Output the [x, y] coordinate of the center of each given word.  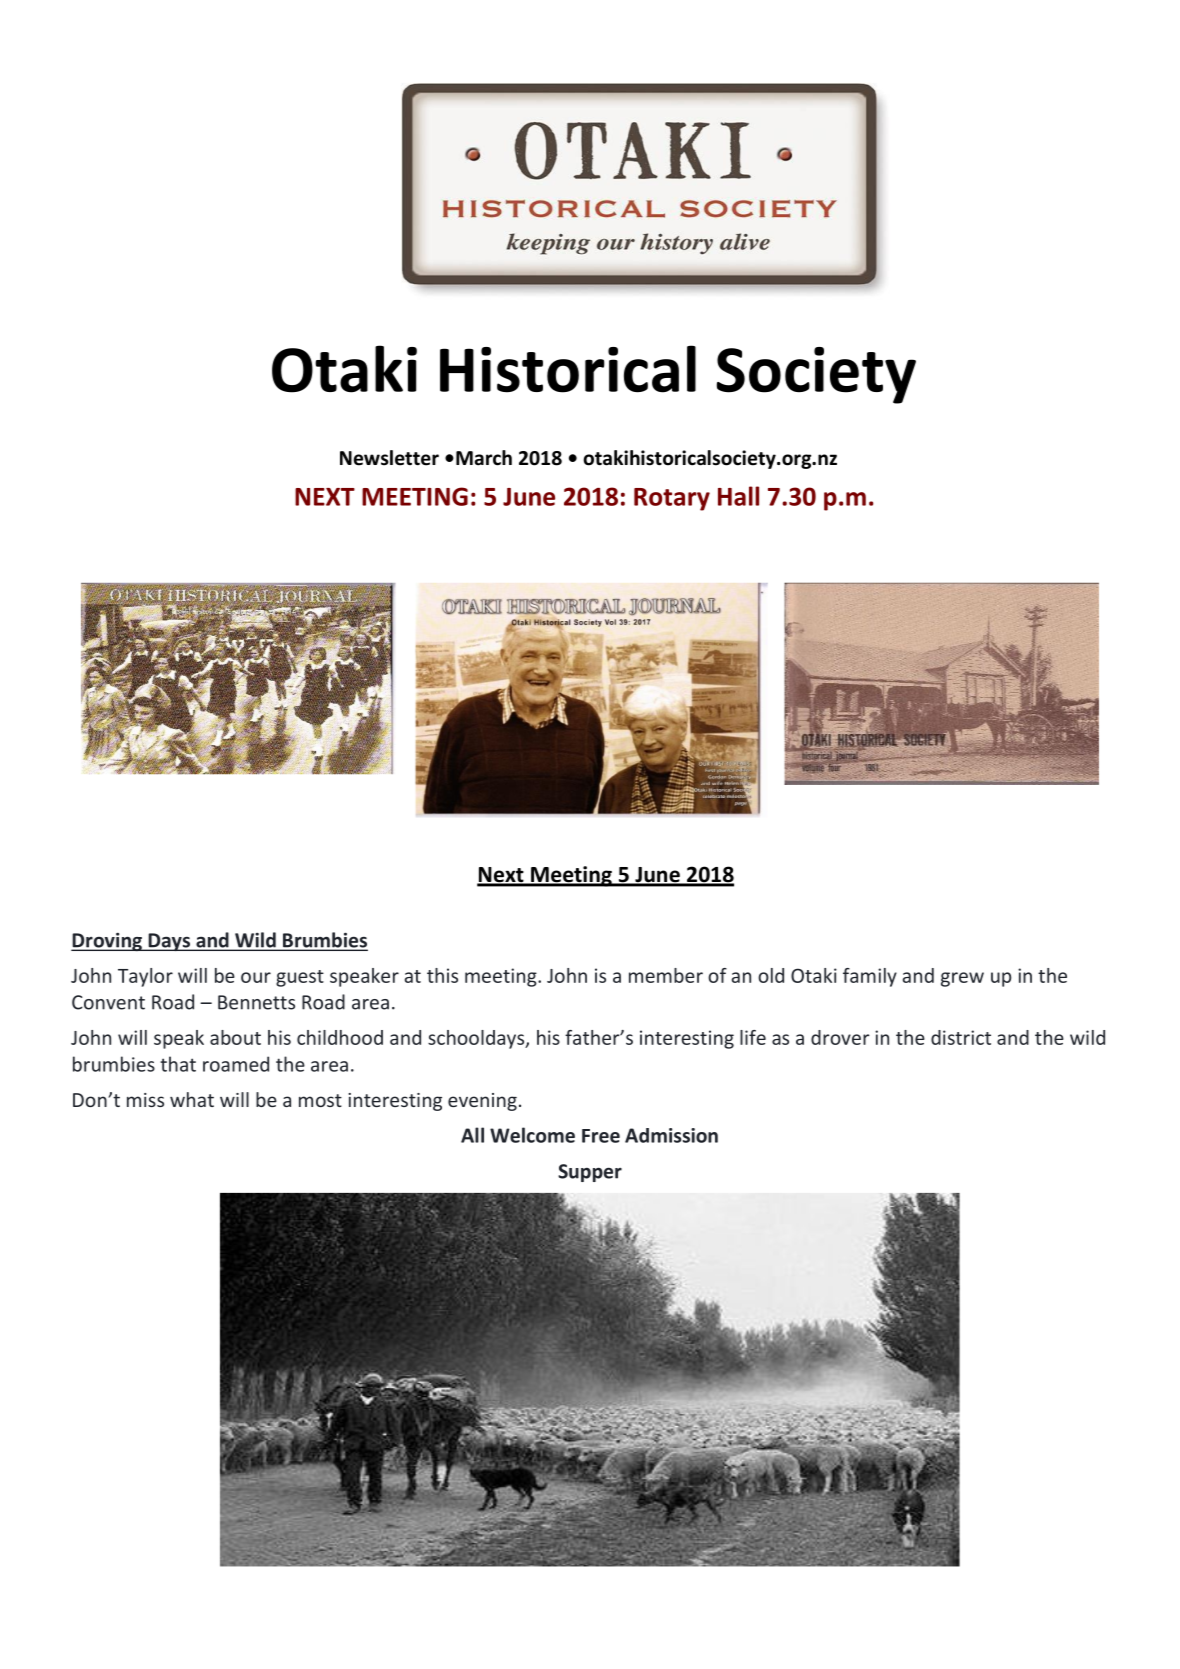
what [192, 1099]
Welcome [532, 1135]
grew [962, 979]
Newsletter [389, 458]
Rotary [672, 499]
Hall [738, 496]
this [442, 975]
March [484, 458]
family [870, 977]
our [256, 977]
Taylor [145, 977]
